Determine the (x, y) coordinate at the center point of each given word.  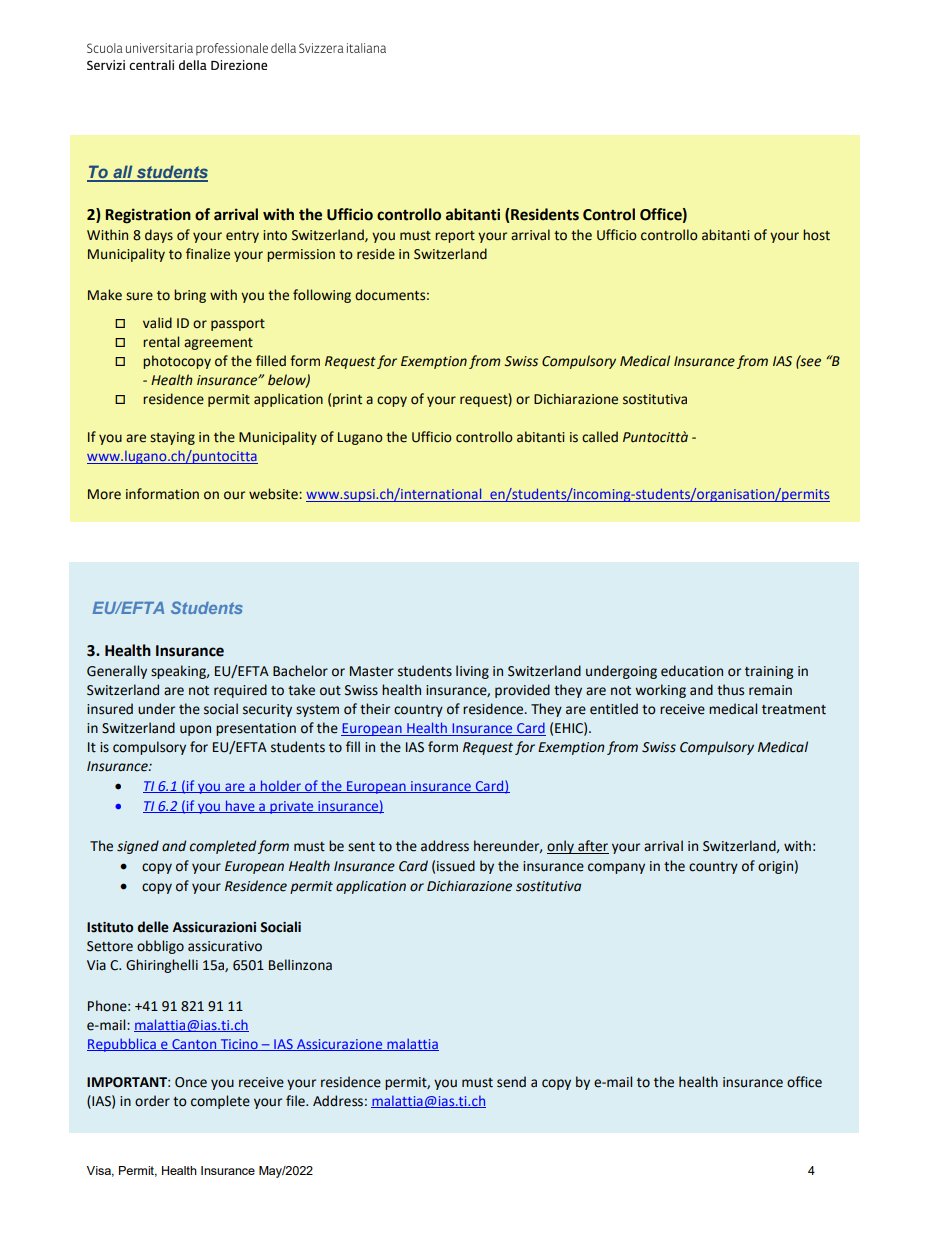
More (104, 494)
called (600, 437)
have (240, 806)
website (274, 494)
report (455, 237)
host (816, 235)
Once (191, 1082)
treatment (794, 710)
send (511, 1082)
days (159, 236)
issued (456, 866)
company (616, 868)
